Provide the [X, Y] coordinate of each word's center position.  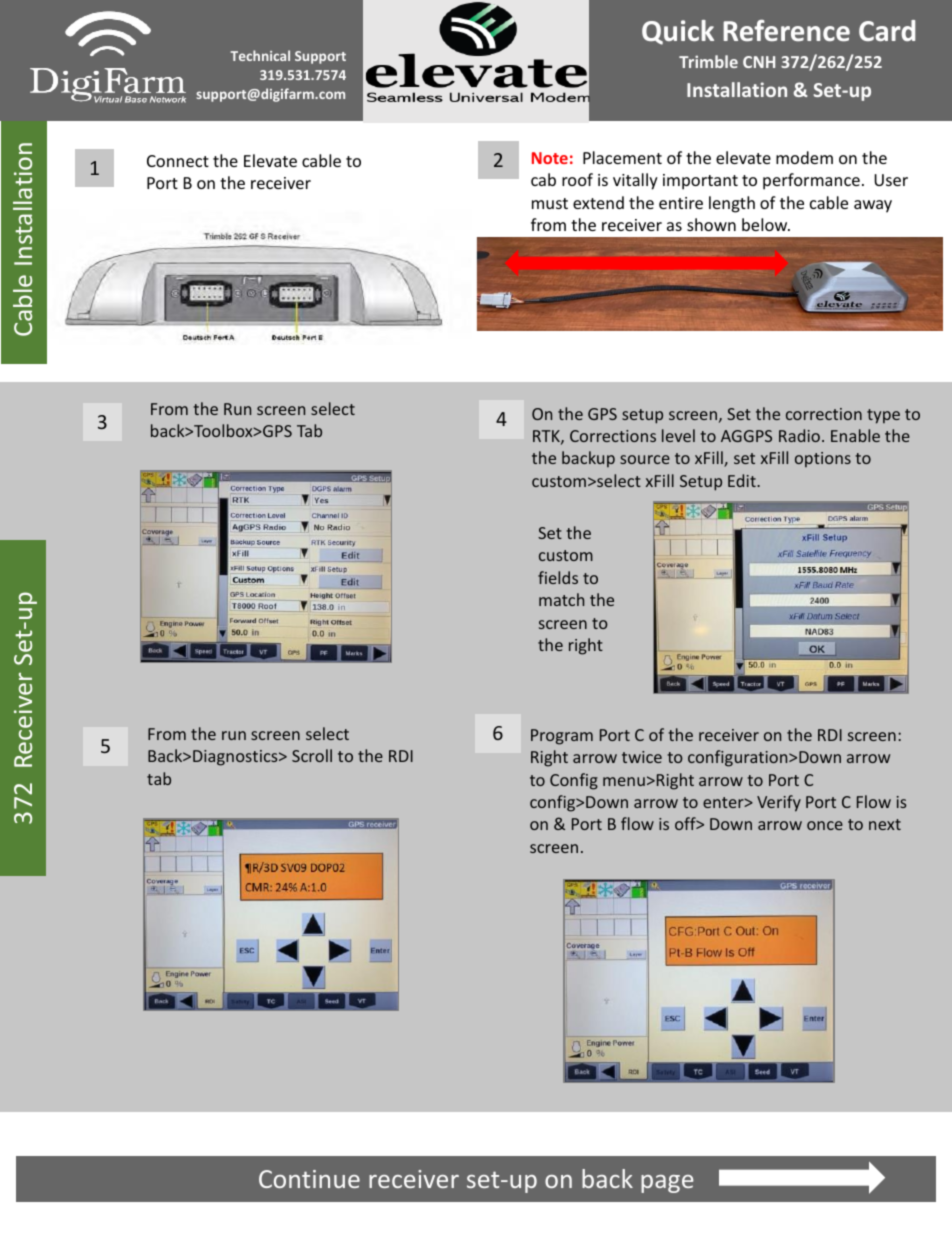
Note [550, 158]
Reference [786, 31]
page [667, 1184]
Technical [260, 55]
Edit [743, 480]
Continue [309, 1179]
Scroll [312, 755]
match [561, 599]
